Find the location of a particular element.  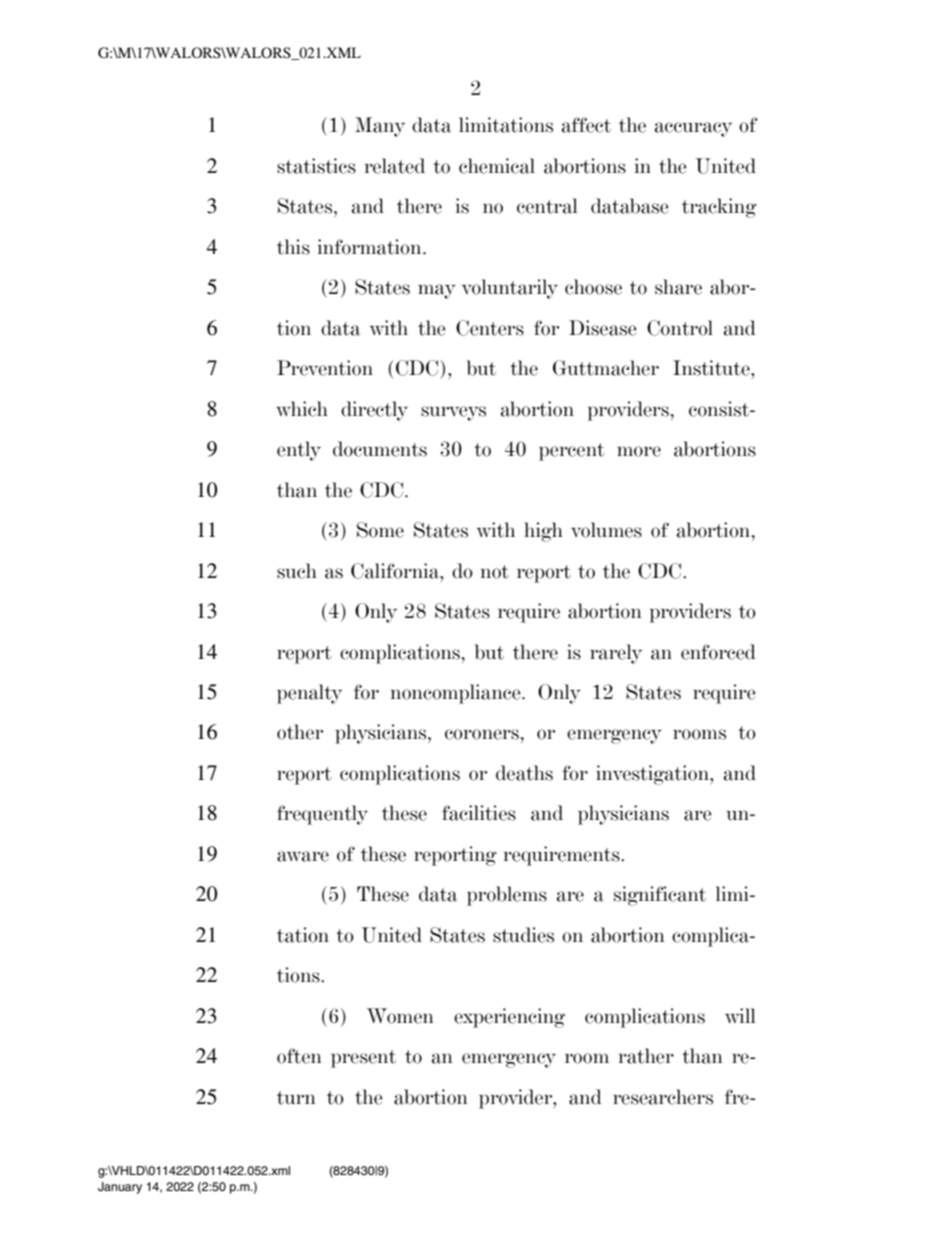

statistics is located at coordinates (316, 166).
